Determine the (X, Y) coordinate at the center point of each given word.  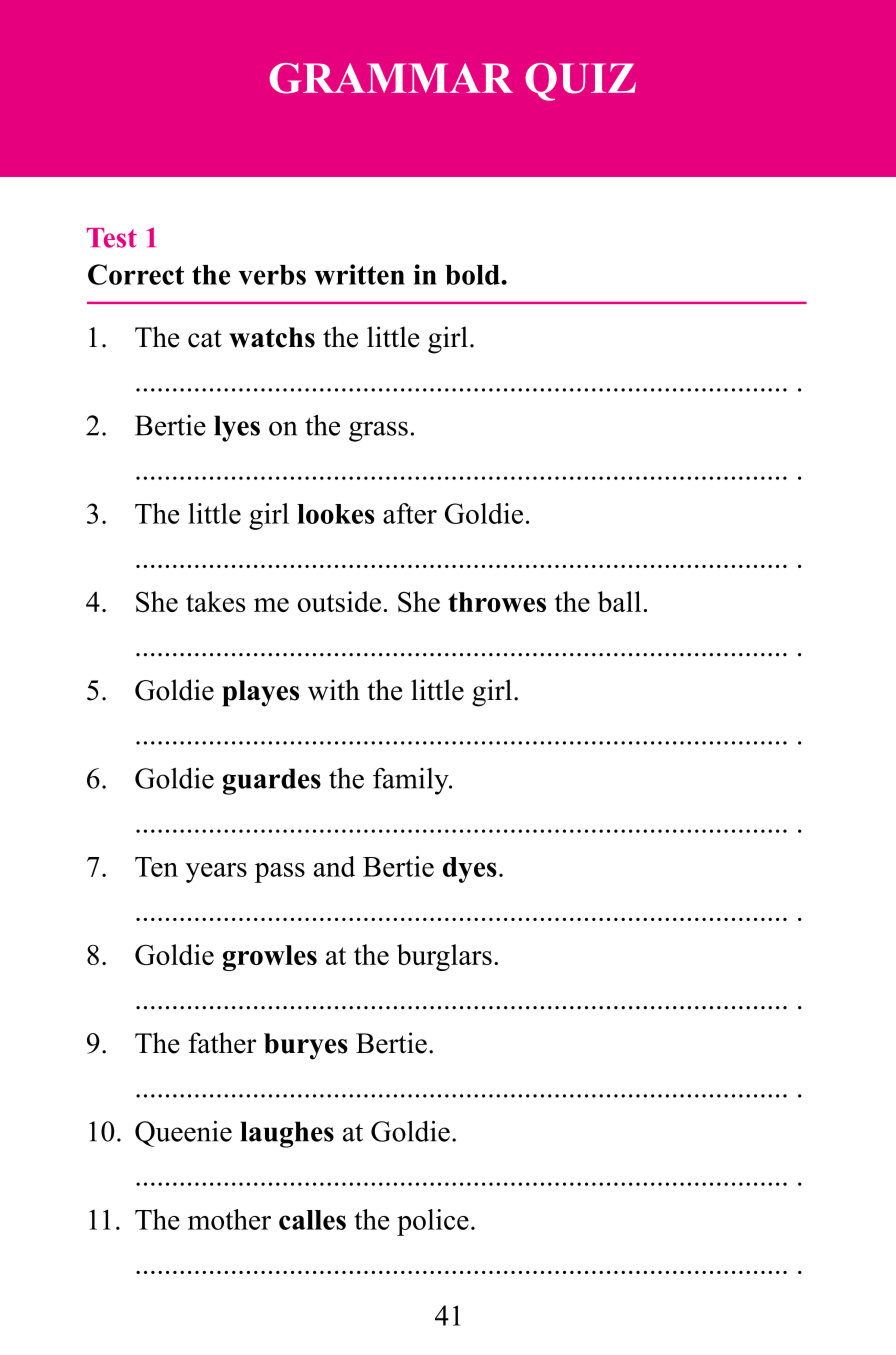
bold (473, 275)
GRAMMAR (391, 78)
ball (619, 601)
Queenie (183, 1134)
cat (205, 339)
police (433, 1222)
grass (378, 431)
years (216, 873)
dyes (470, 870)
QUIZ (580, 82)
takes (215, 601)
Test (112, 238)
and (334, 866)
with (334, 690)
